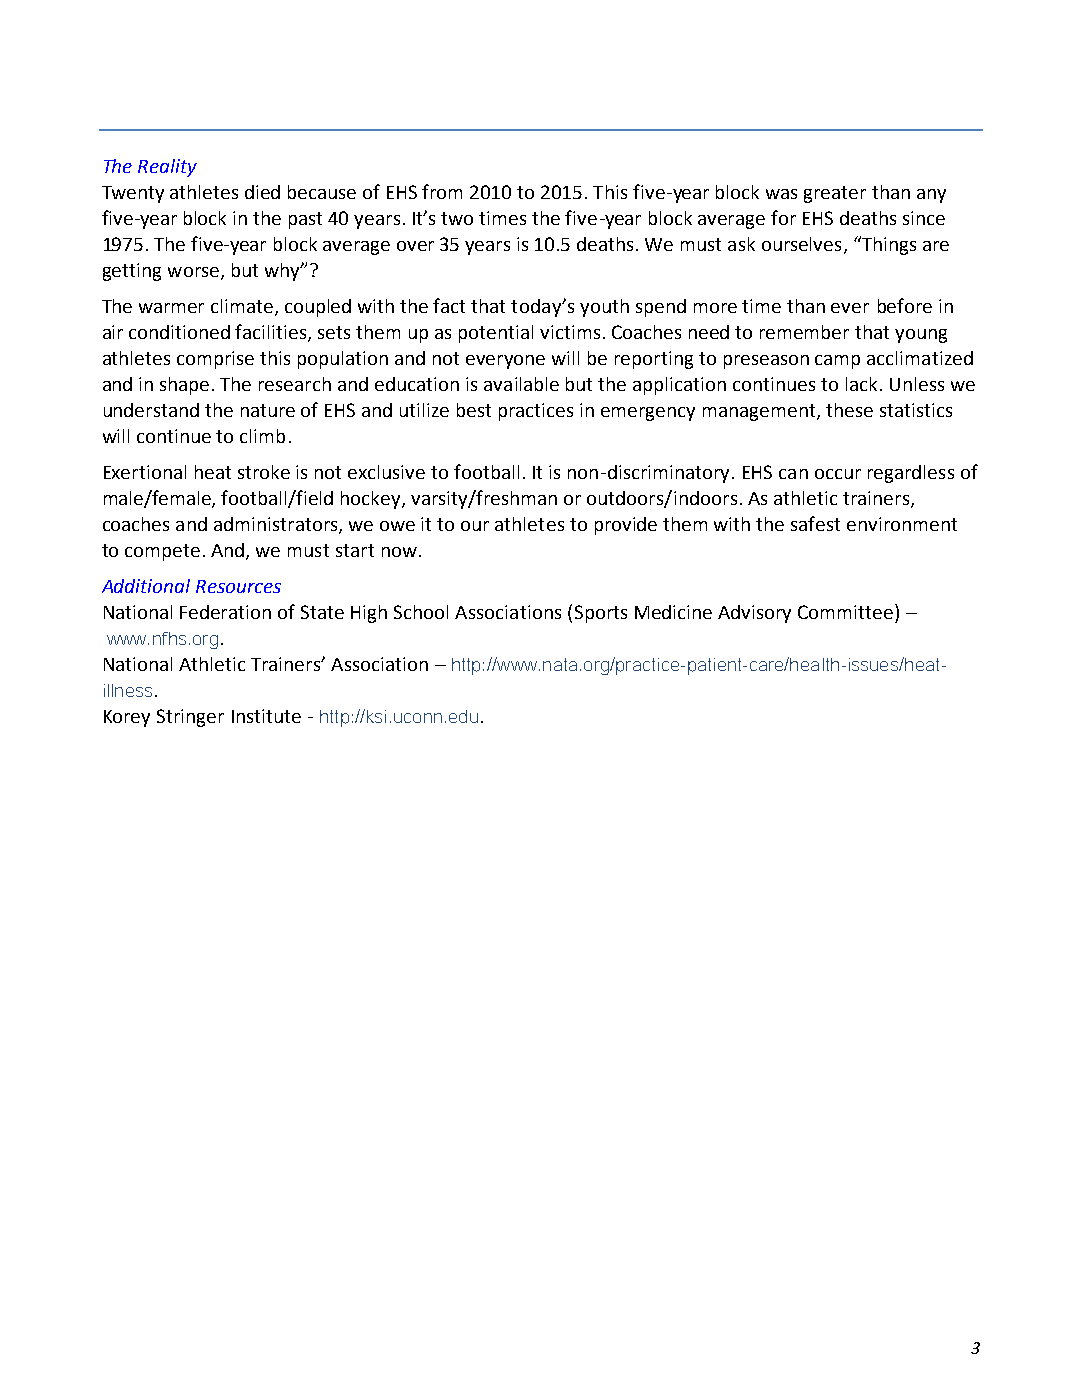 The height and width of the screenshot is (1400, 1082). I want to click on died, so click(262, 192).
